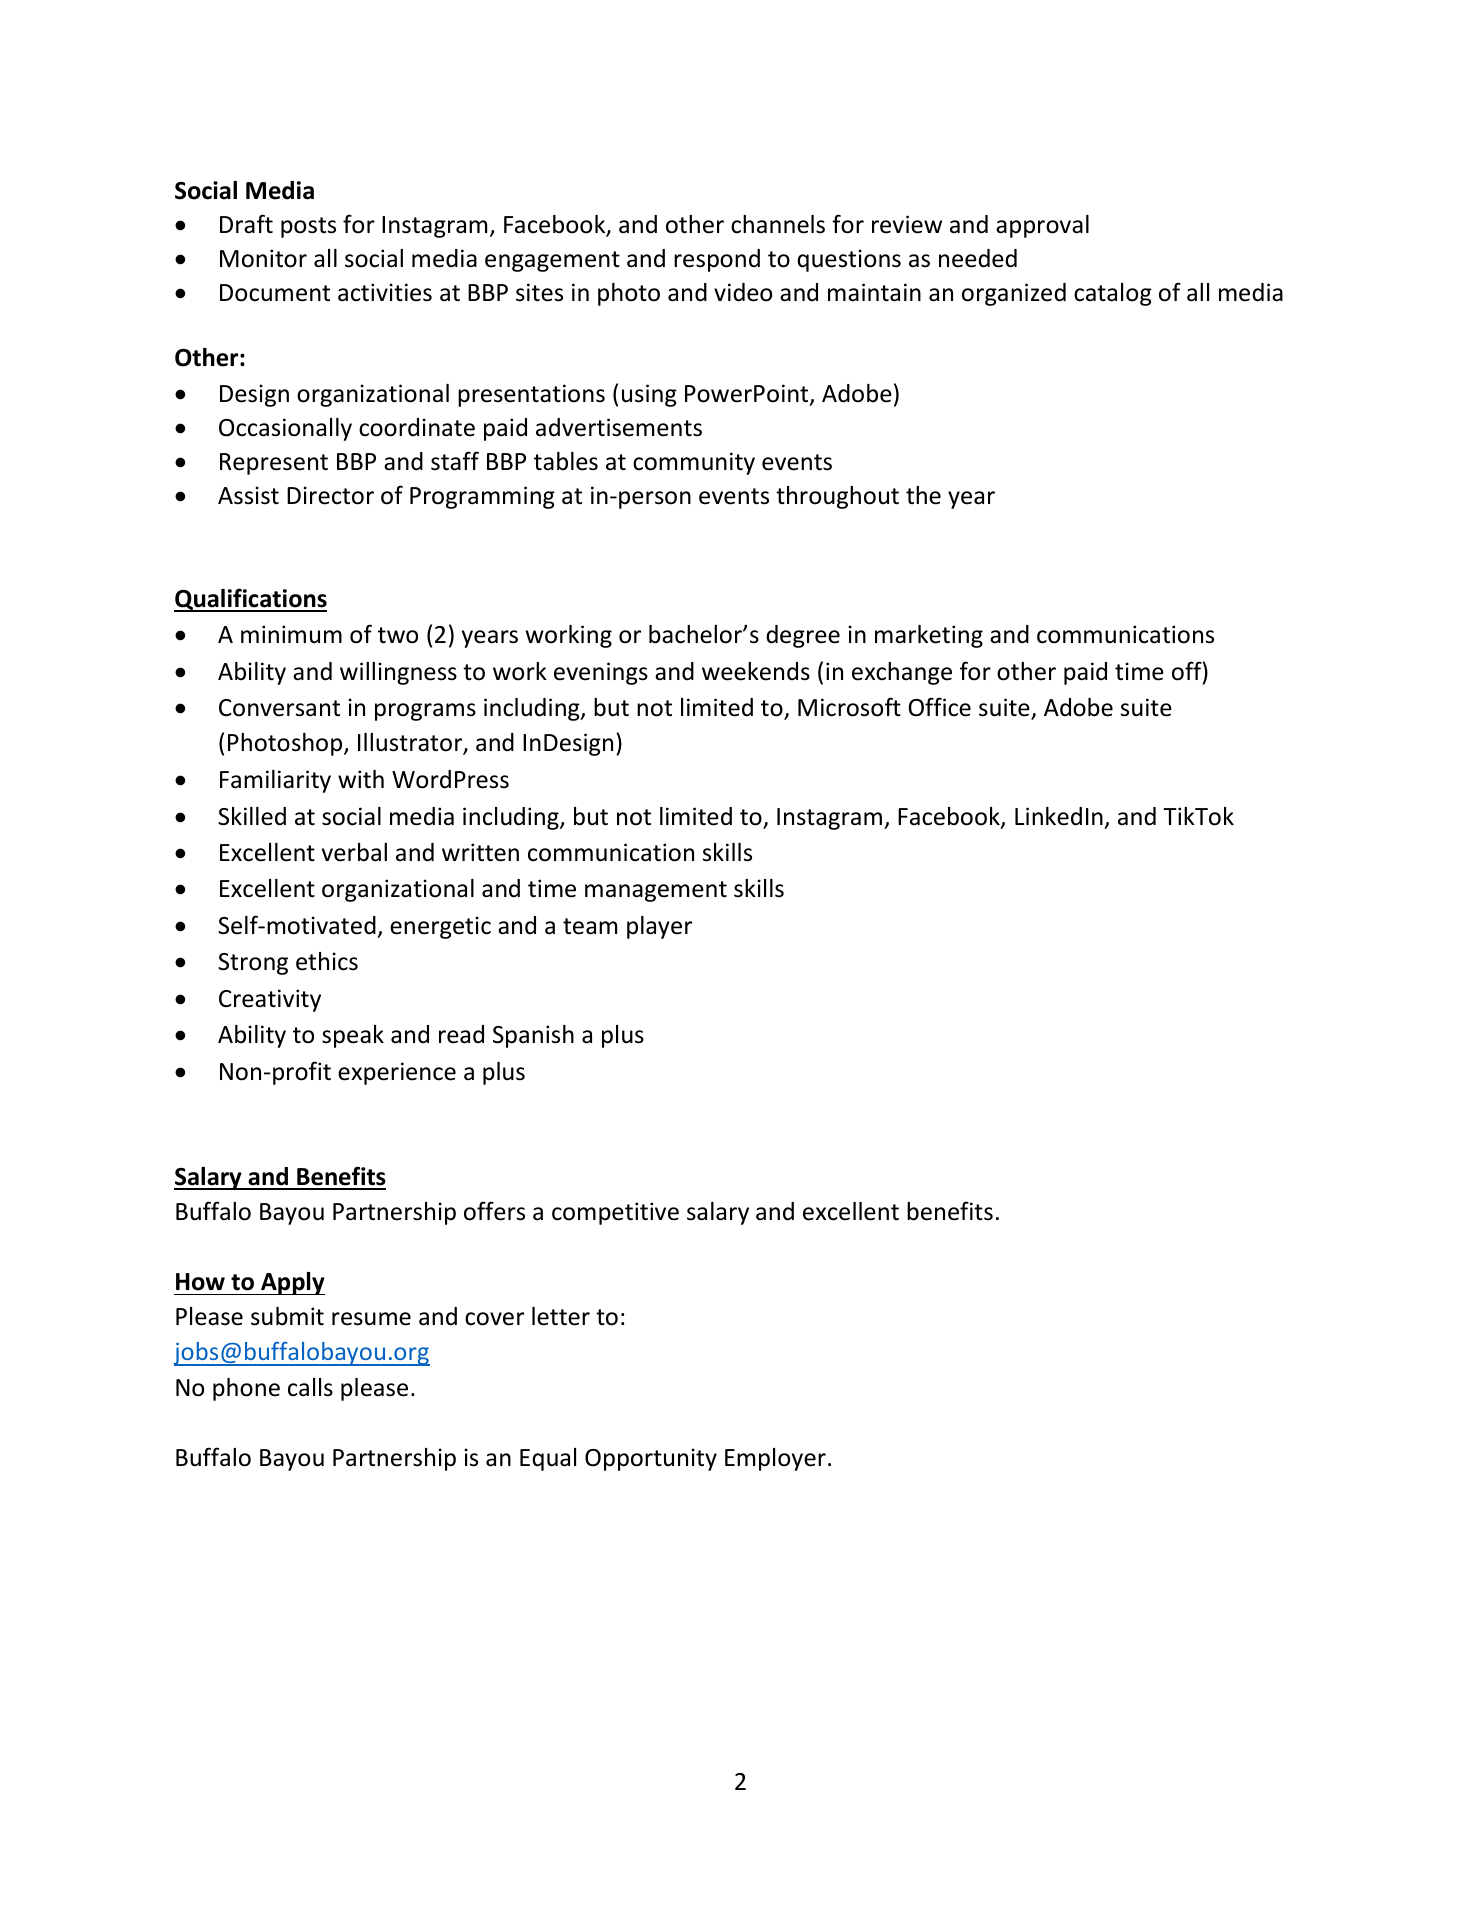  I want to click on Employer, so click(775, 1459).
